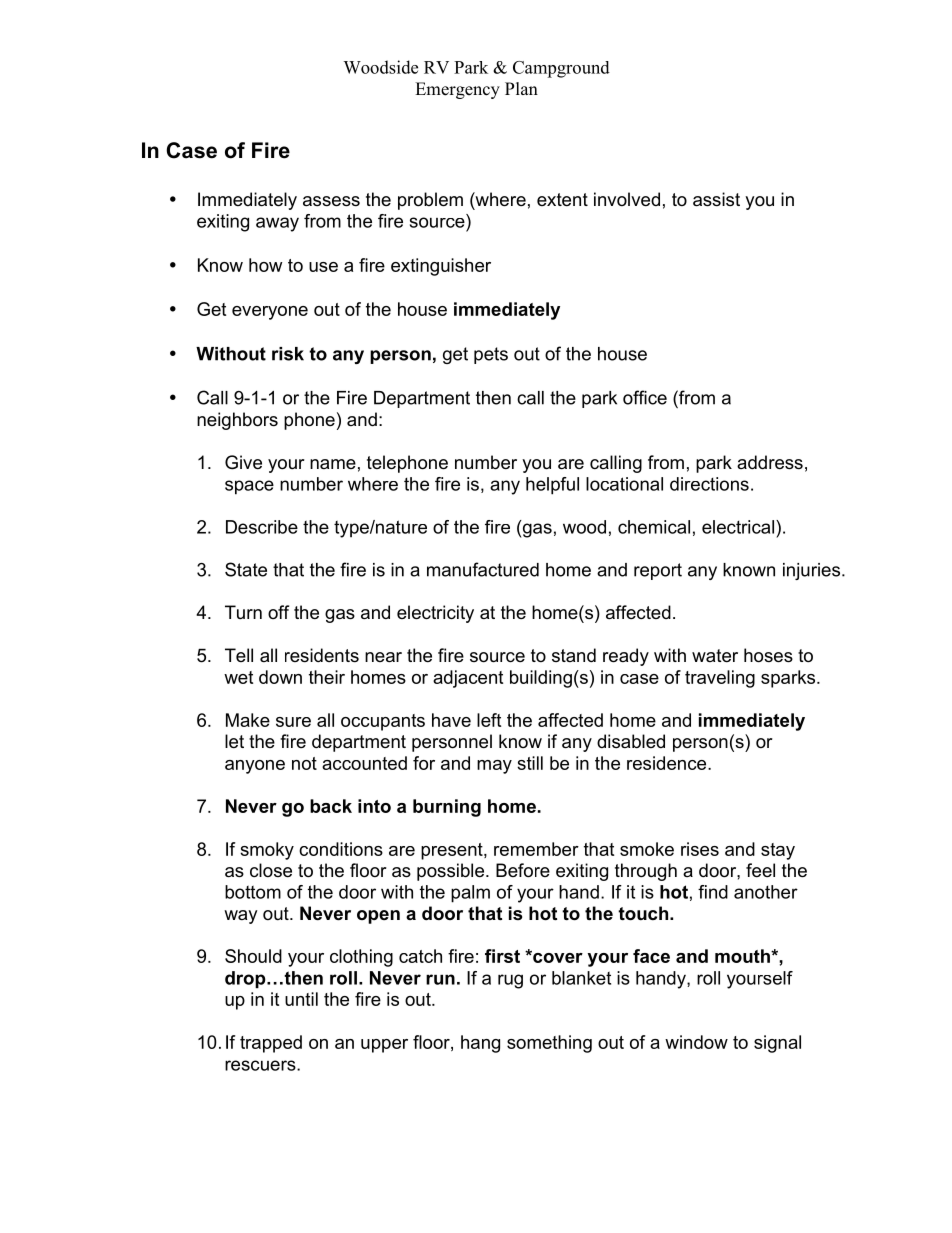 This page has width=952, height=1233. I want to click on signal, so click(777, 1044).
